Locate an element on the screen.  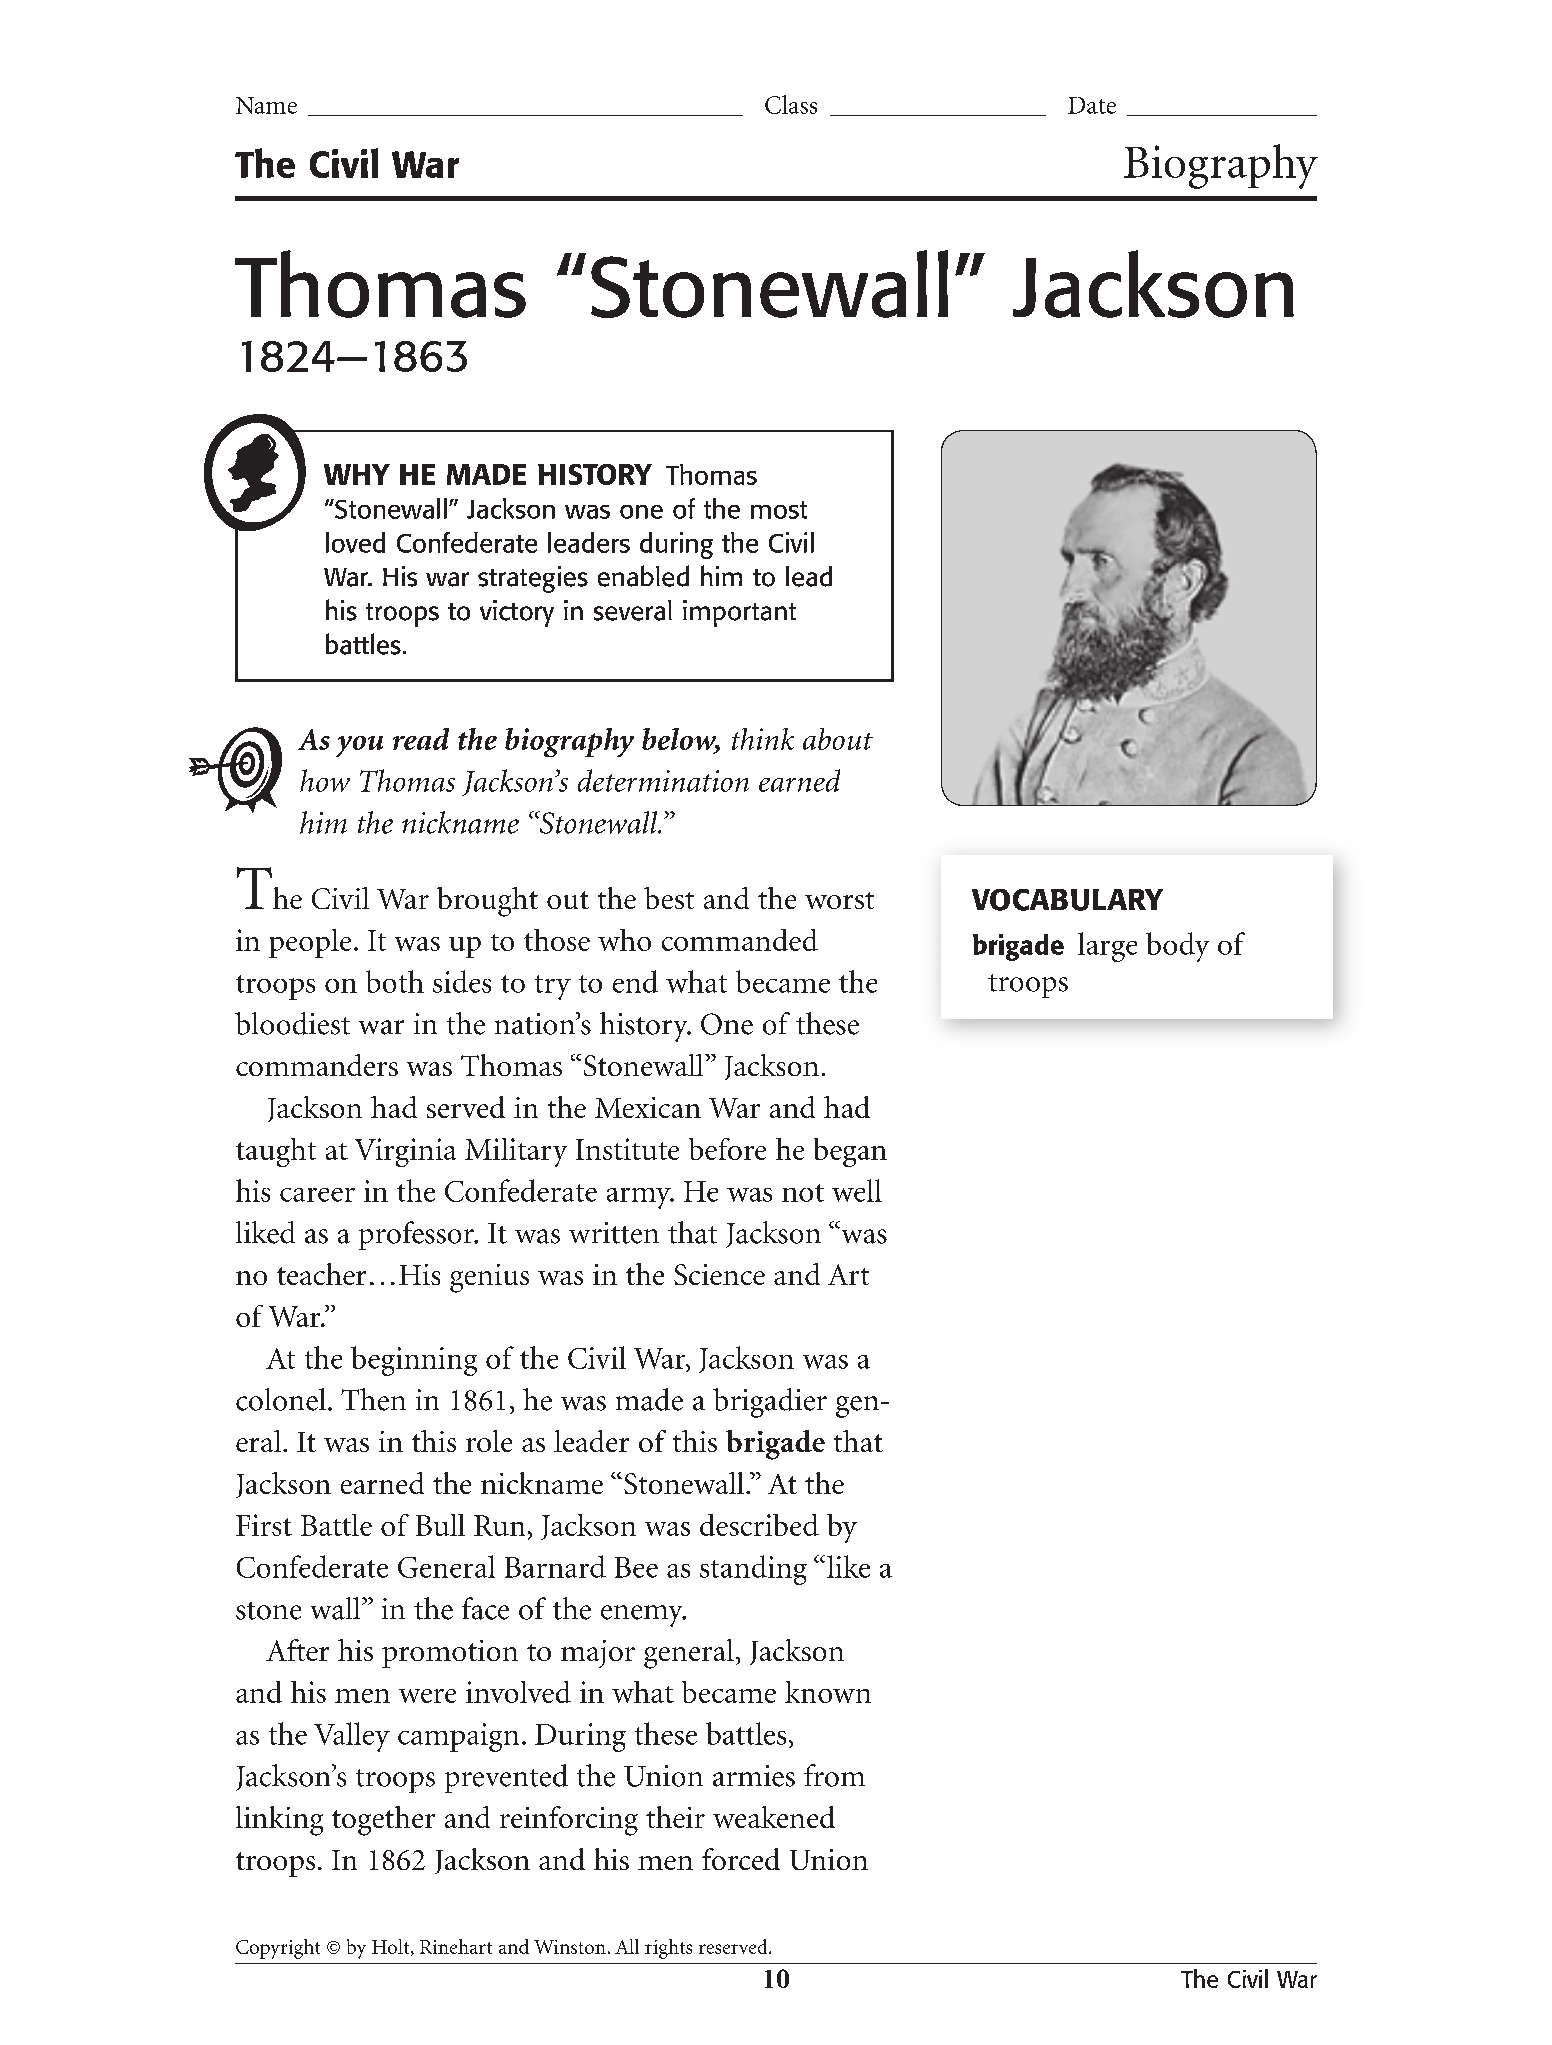
Class is located at coordinates (791, 104).
